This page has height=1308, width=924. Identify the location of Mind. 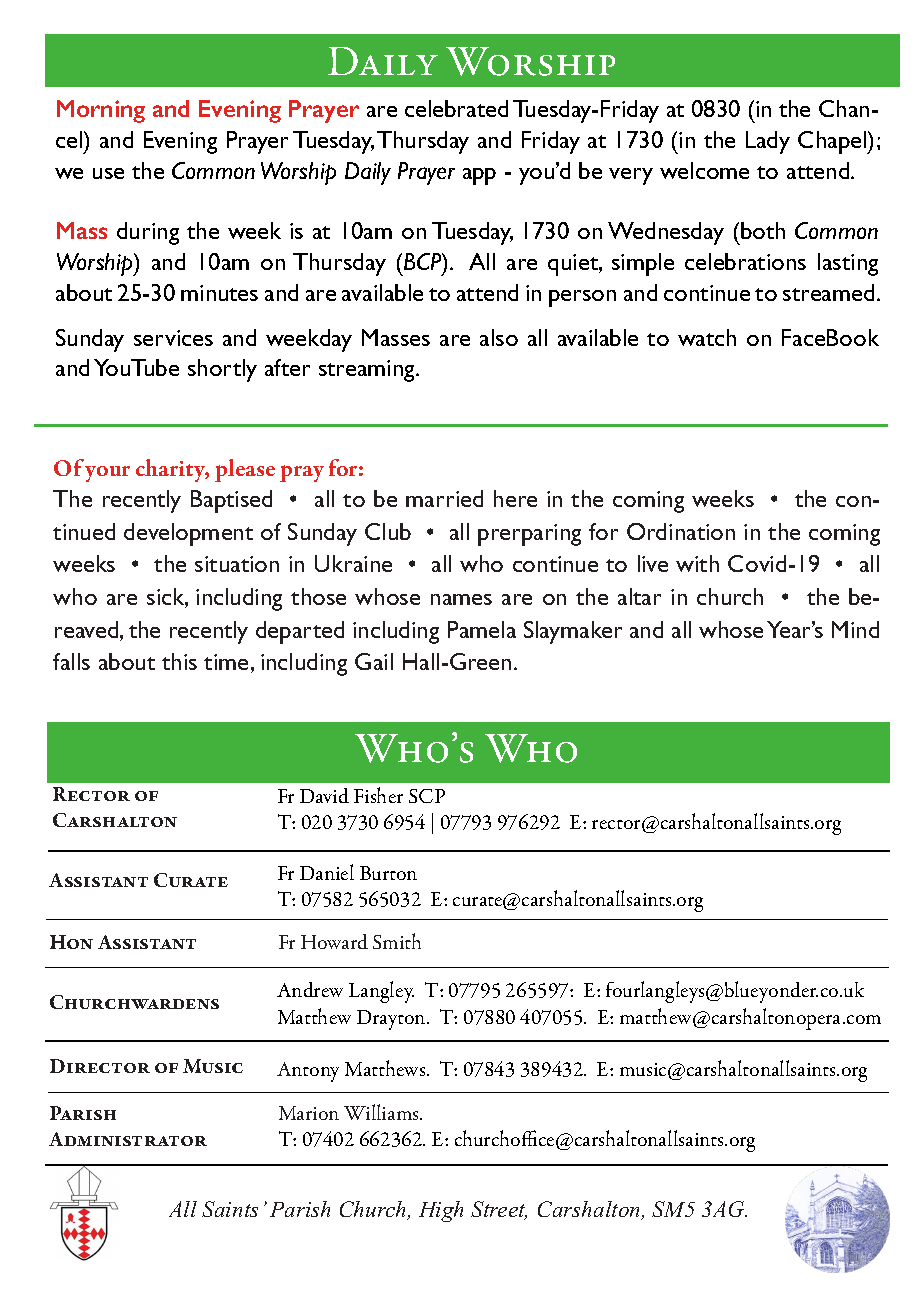
(855, 629).
